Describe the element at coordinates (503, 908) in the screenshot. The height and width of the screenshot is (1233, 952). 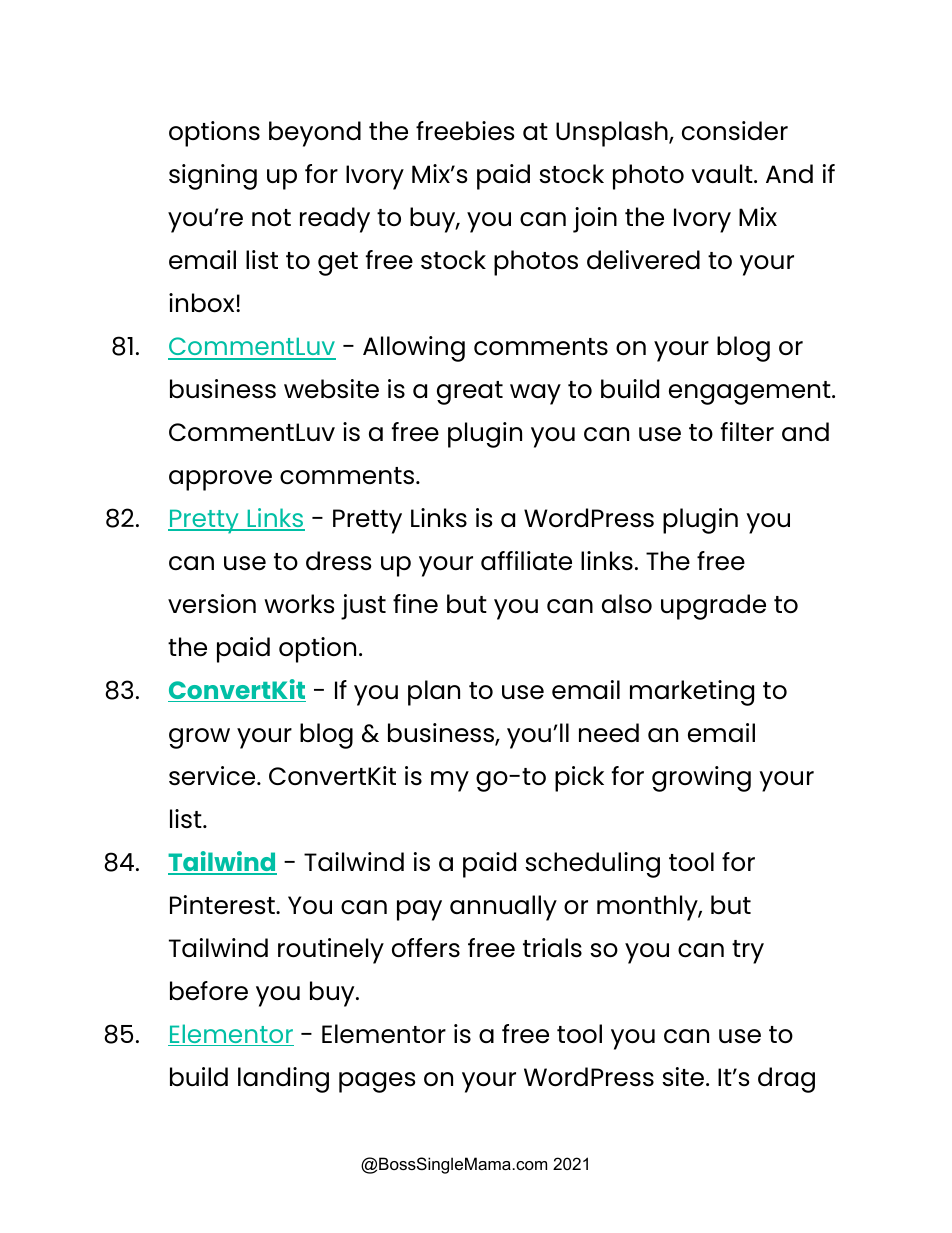
I see `annually` at that location.
